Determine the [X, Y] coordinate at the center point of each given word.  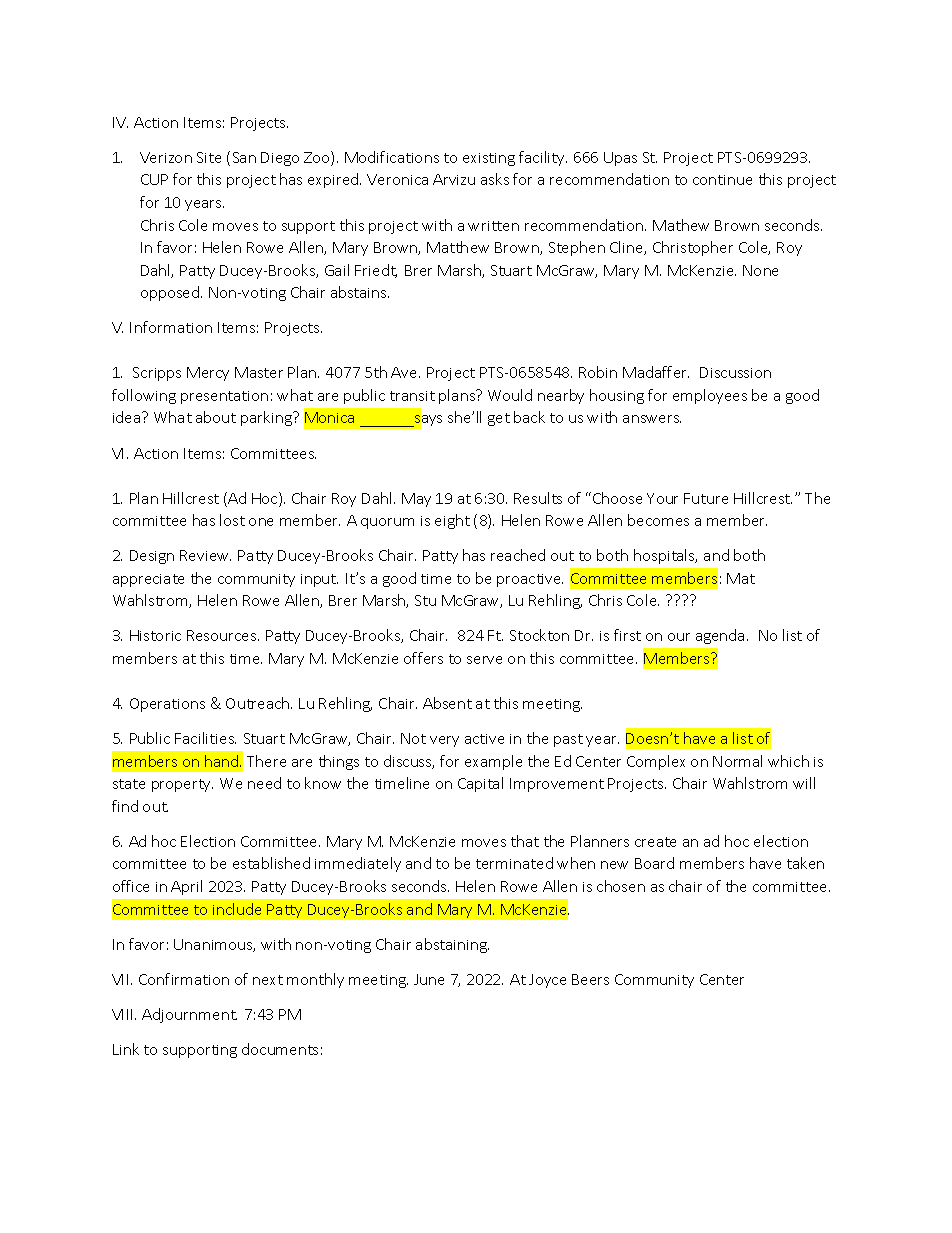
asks [495, 179]
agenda [720, 636]
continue [722, 180]
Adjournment [189, 1015]
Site [209, 157]
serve [484, 660]
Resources [223, 635]
